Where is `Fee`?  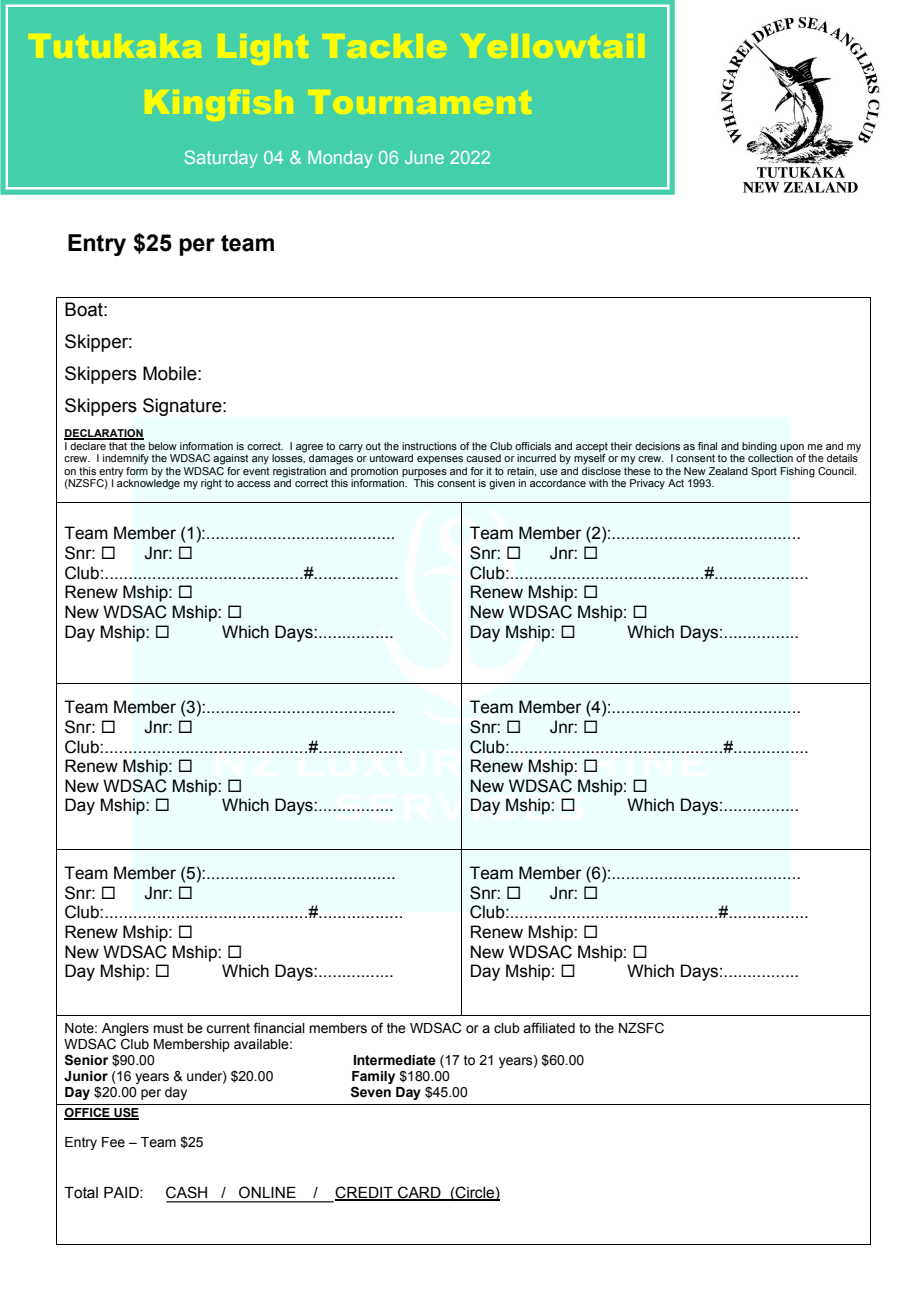 Fee is located at coordinates (113, 1142).
